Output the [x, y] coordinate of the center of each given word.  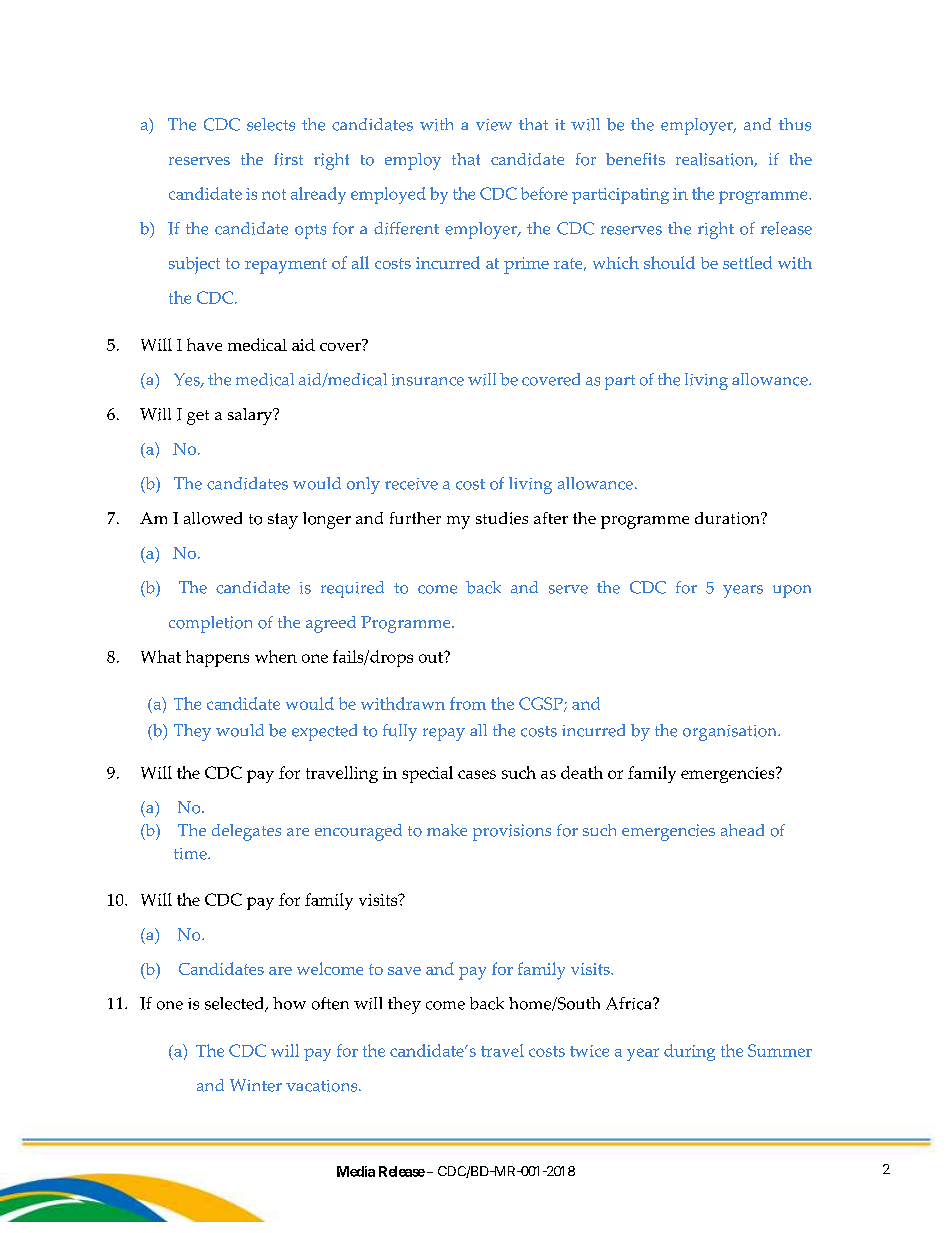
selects [271, 124]
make [447, 830]
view [494, 125]
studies [502, 518]
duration [728, 518]
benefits [635, 159]
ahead [742, 830]
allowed [213, 518]
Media [356, 1171]
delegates [246, 832]
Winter [256, 1085]
